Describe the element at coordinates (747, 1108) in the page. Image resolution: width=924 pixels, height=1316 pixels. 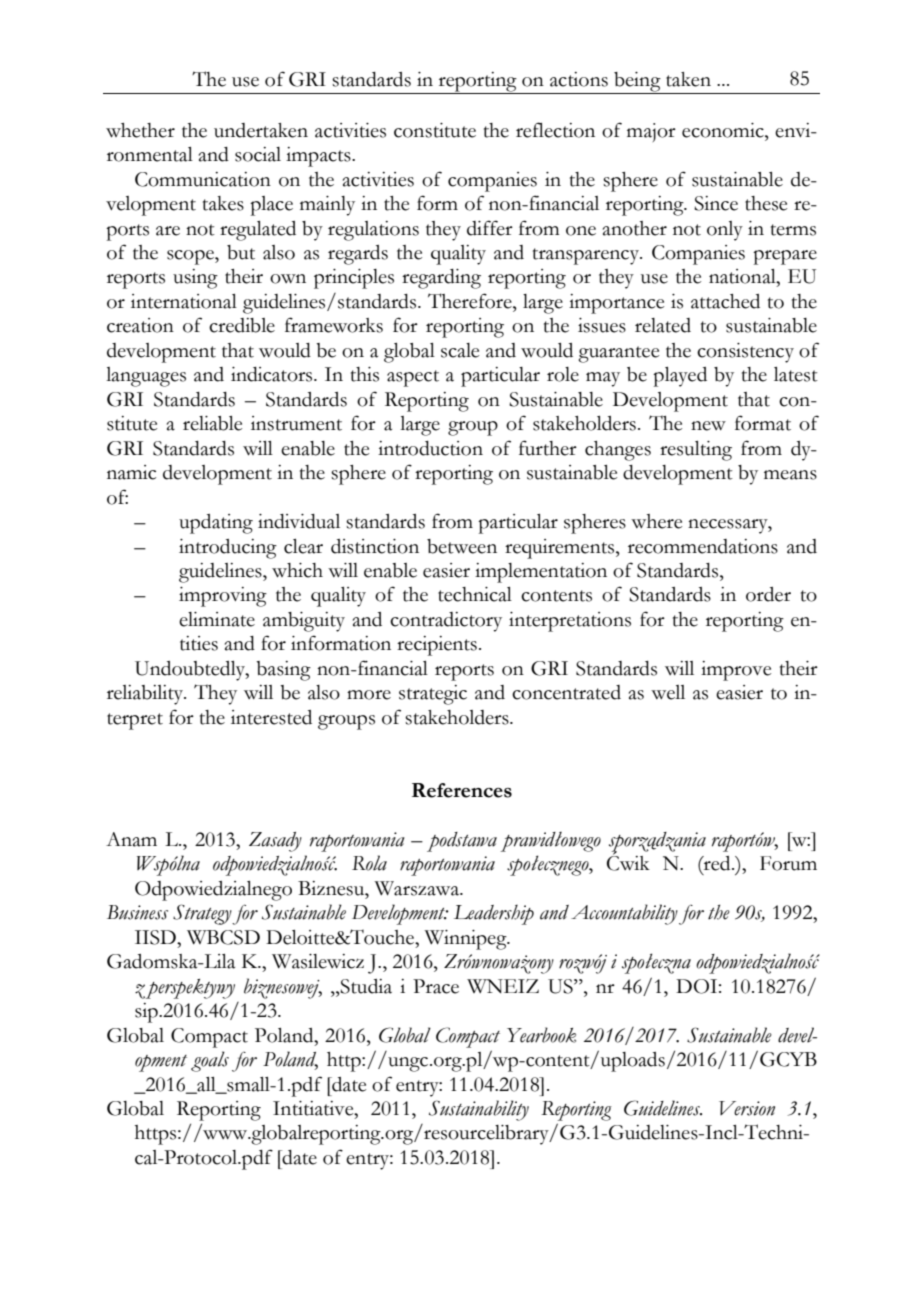
I see `Version` at that location.
